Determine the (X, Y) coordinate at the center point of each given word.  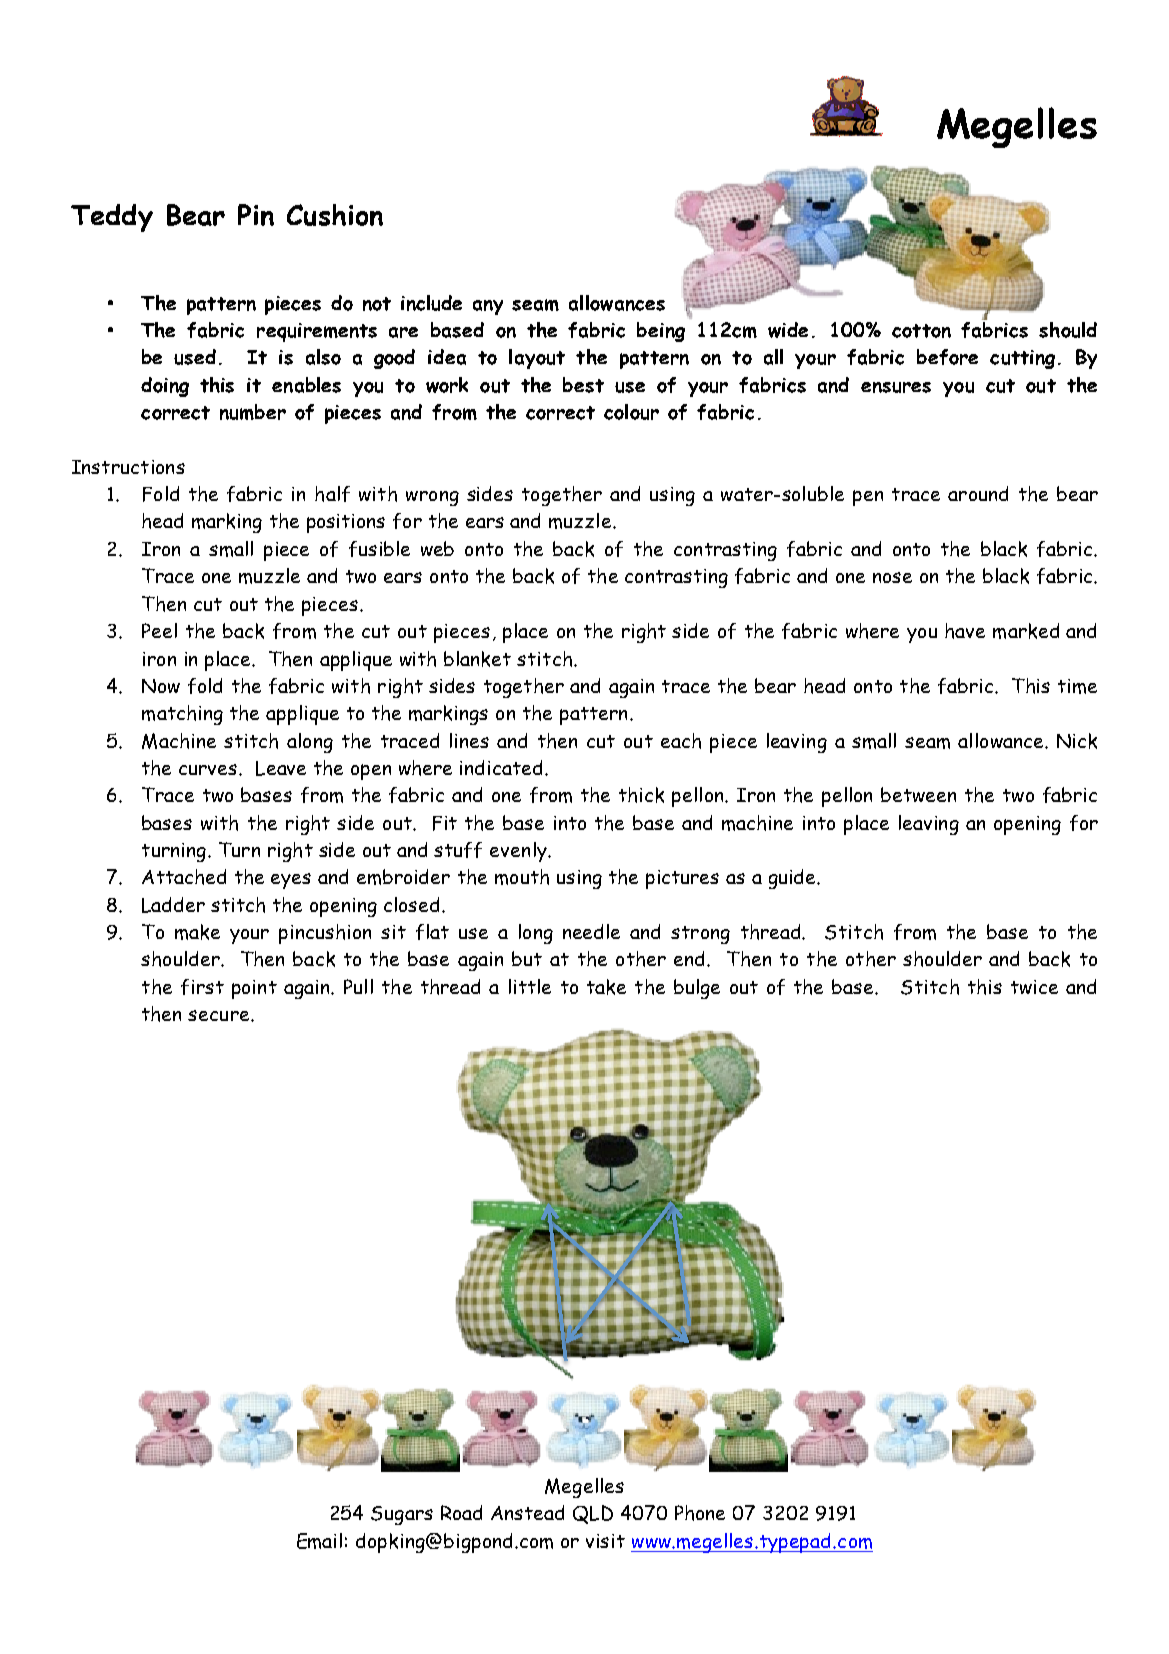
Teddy (112, 218)
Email (319, 1541)
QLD (593, 1514)
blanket (477, 659)
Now (161, 686)
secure (220, 1015)
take (606, 987)
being (661, 332)
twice (1034, 987)
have (965, 631)
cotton (921, 331)
